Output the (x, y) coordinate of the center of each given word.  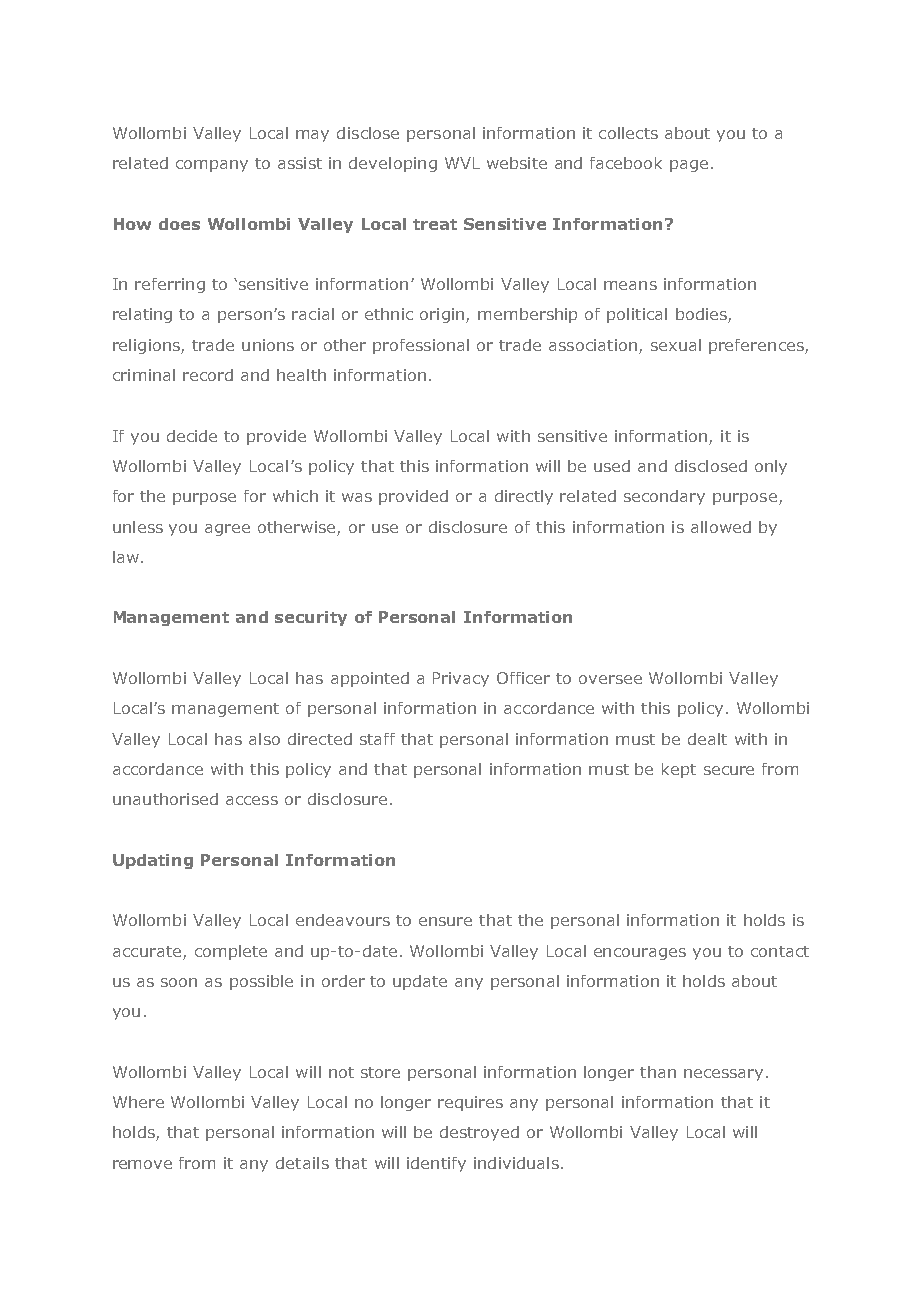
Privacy (461, 679)
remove (142, 1164)
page (689, 166)
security (311, 618)
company (212, 166)
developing (393, 164)
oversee (610, 679)
